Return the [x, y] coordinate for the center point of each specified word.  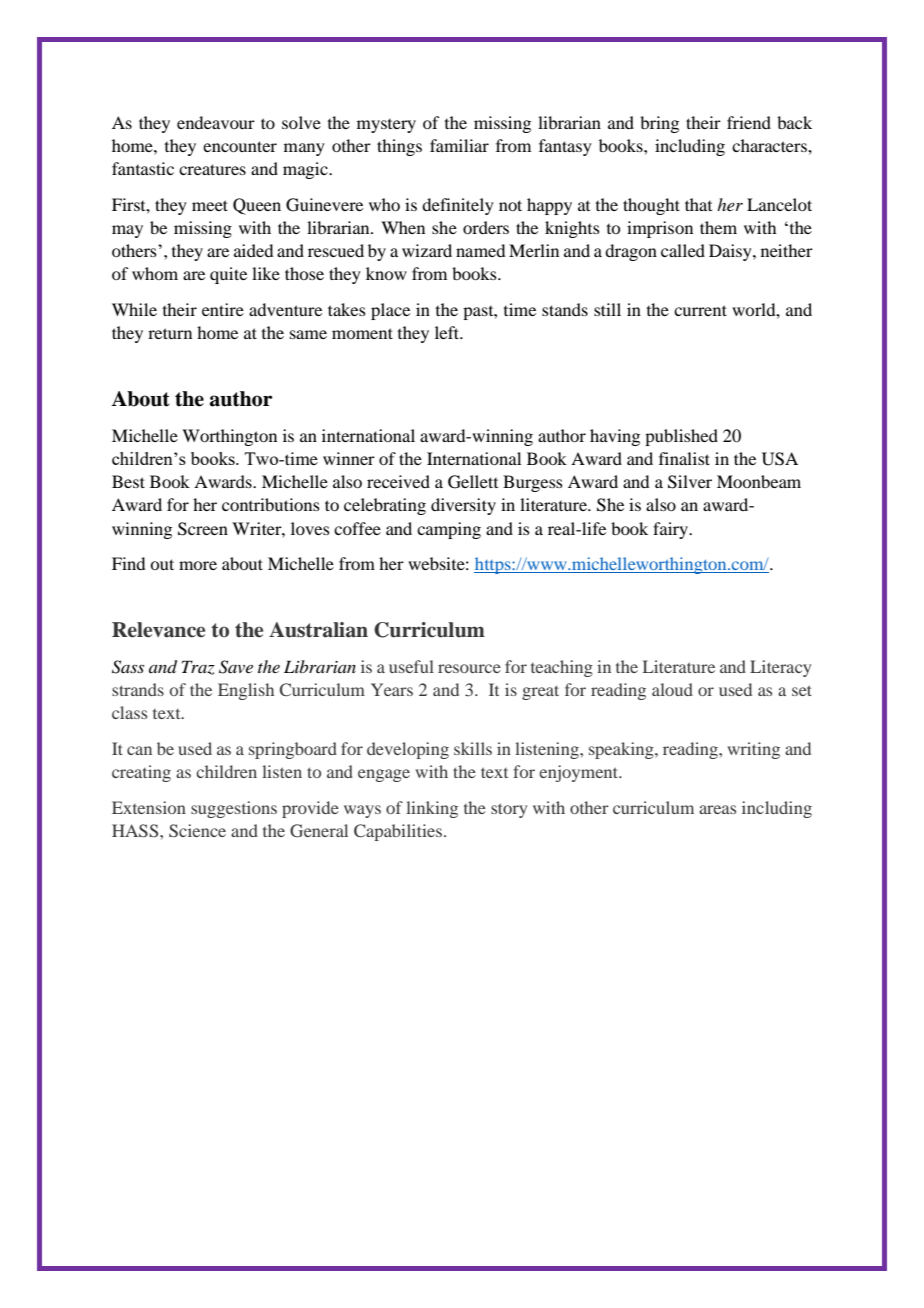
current [700, 310]
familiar [459, 145]
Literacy [780, 668]
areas [717, 809]
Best [128, 481]
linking [432, 809]
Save [236, 667]
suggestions [234, 809]
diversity [463, 506]
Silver [690, 482]
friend [749, 122]
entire [223, 309]
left [448, 332]
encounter [240, 146]
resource [469, 668]
